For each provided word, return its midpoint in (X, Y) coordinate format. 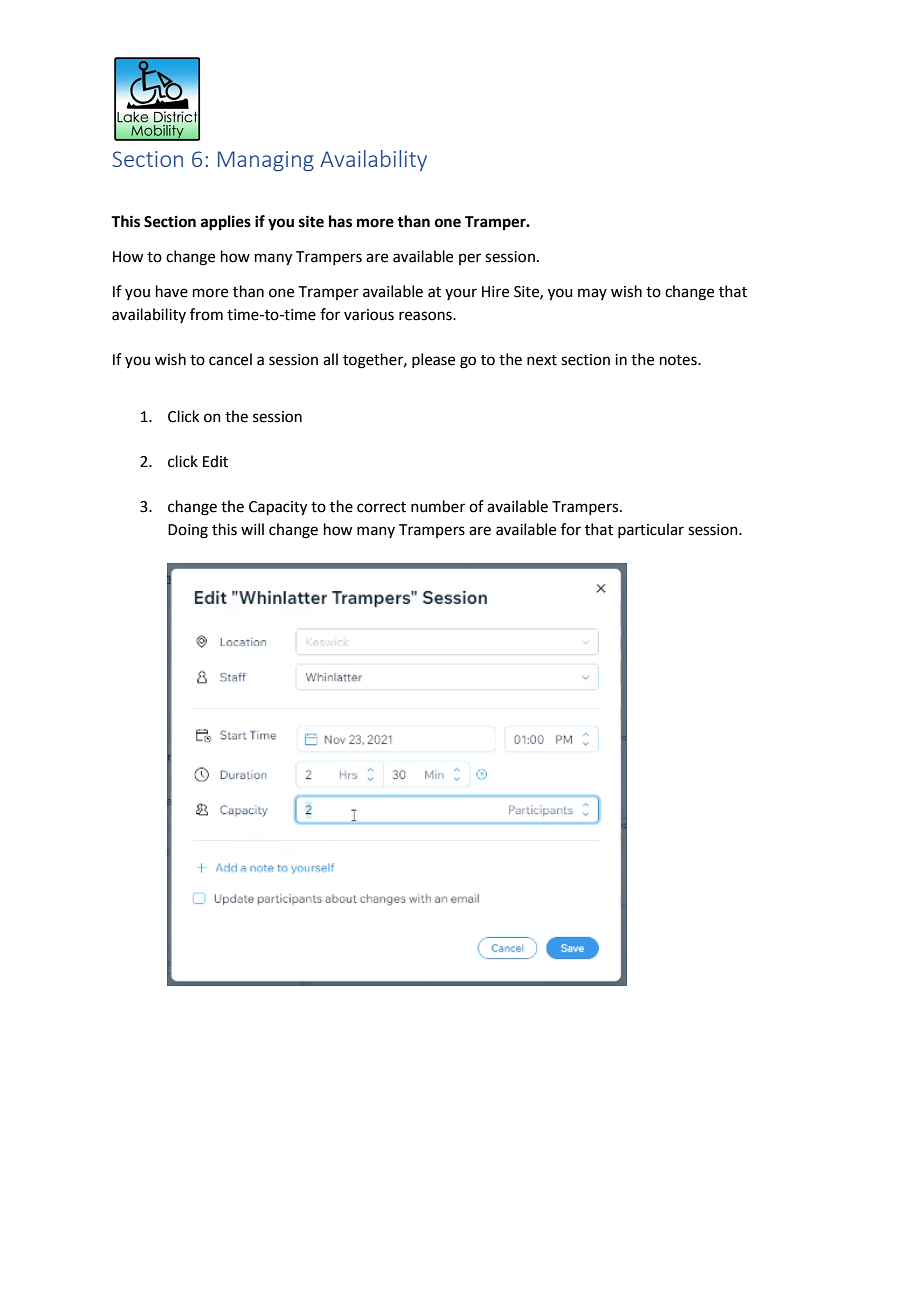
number (438, 506)
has (340, 221)
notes (679, 360)
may (592, 294)
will (252, 529)
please (433, 360)
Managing (266, 161)
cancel (230, 359)
